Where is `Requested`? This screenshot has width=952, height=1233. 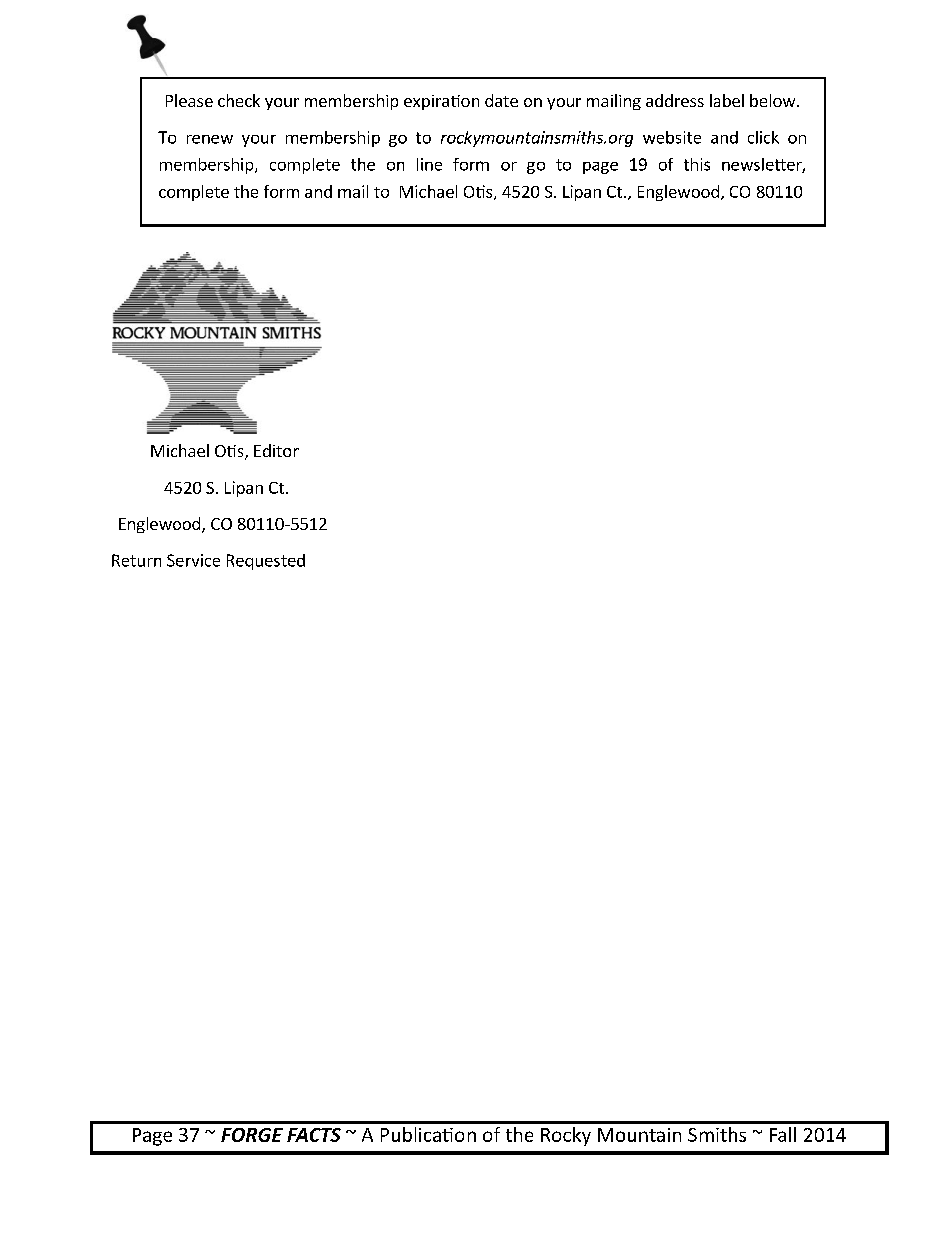
Requested is located at coordinates (266, 562).
